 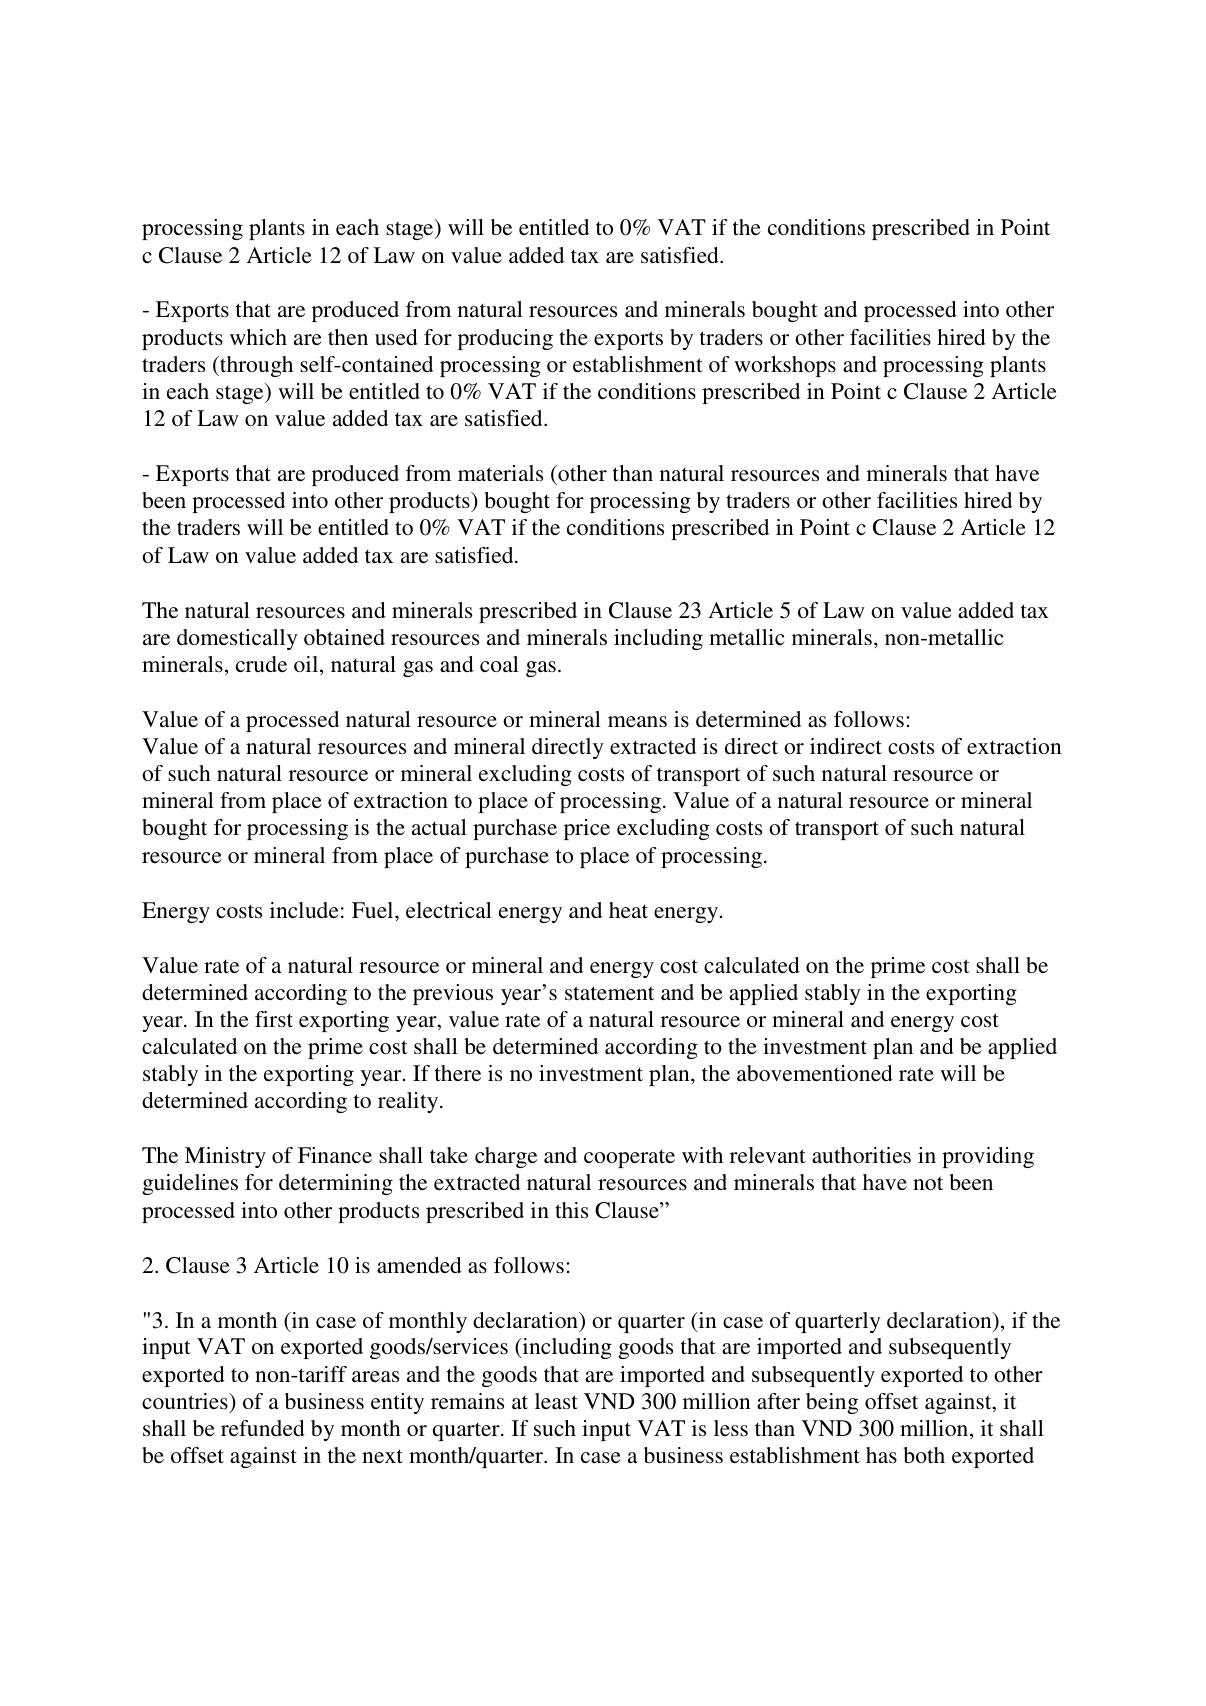 What do you see at coordinates (263, 1428) in the image?
I see `refunded` at bounding box center [263, 1428].
